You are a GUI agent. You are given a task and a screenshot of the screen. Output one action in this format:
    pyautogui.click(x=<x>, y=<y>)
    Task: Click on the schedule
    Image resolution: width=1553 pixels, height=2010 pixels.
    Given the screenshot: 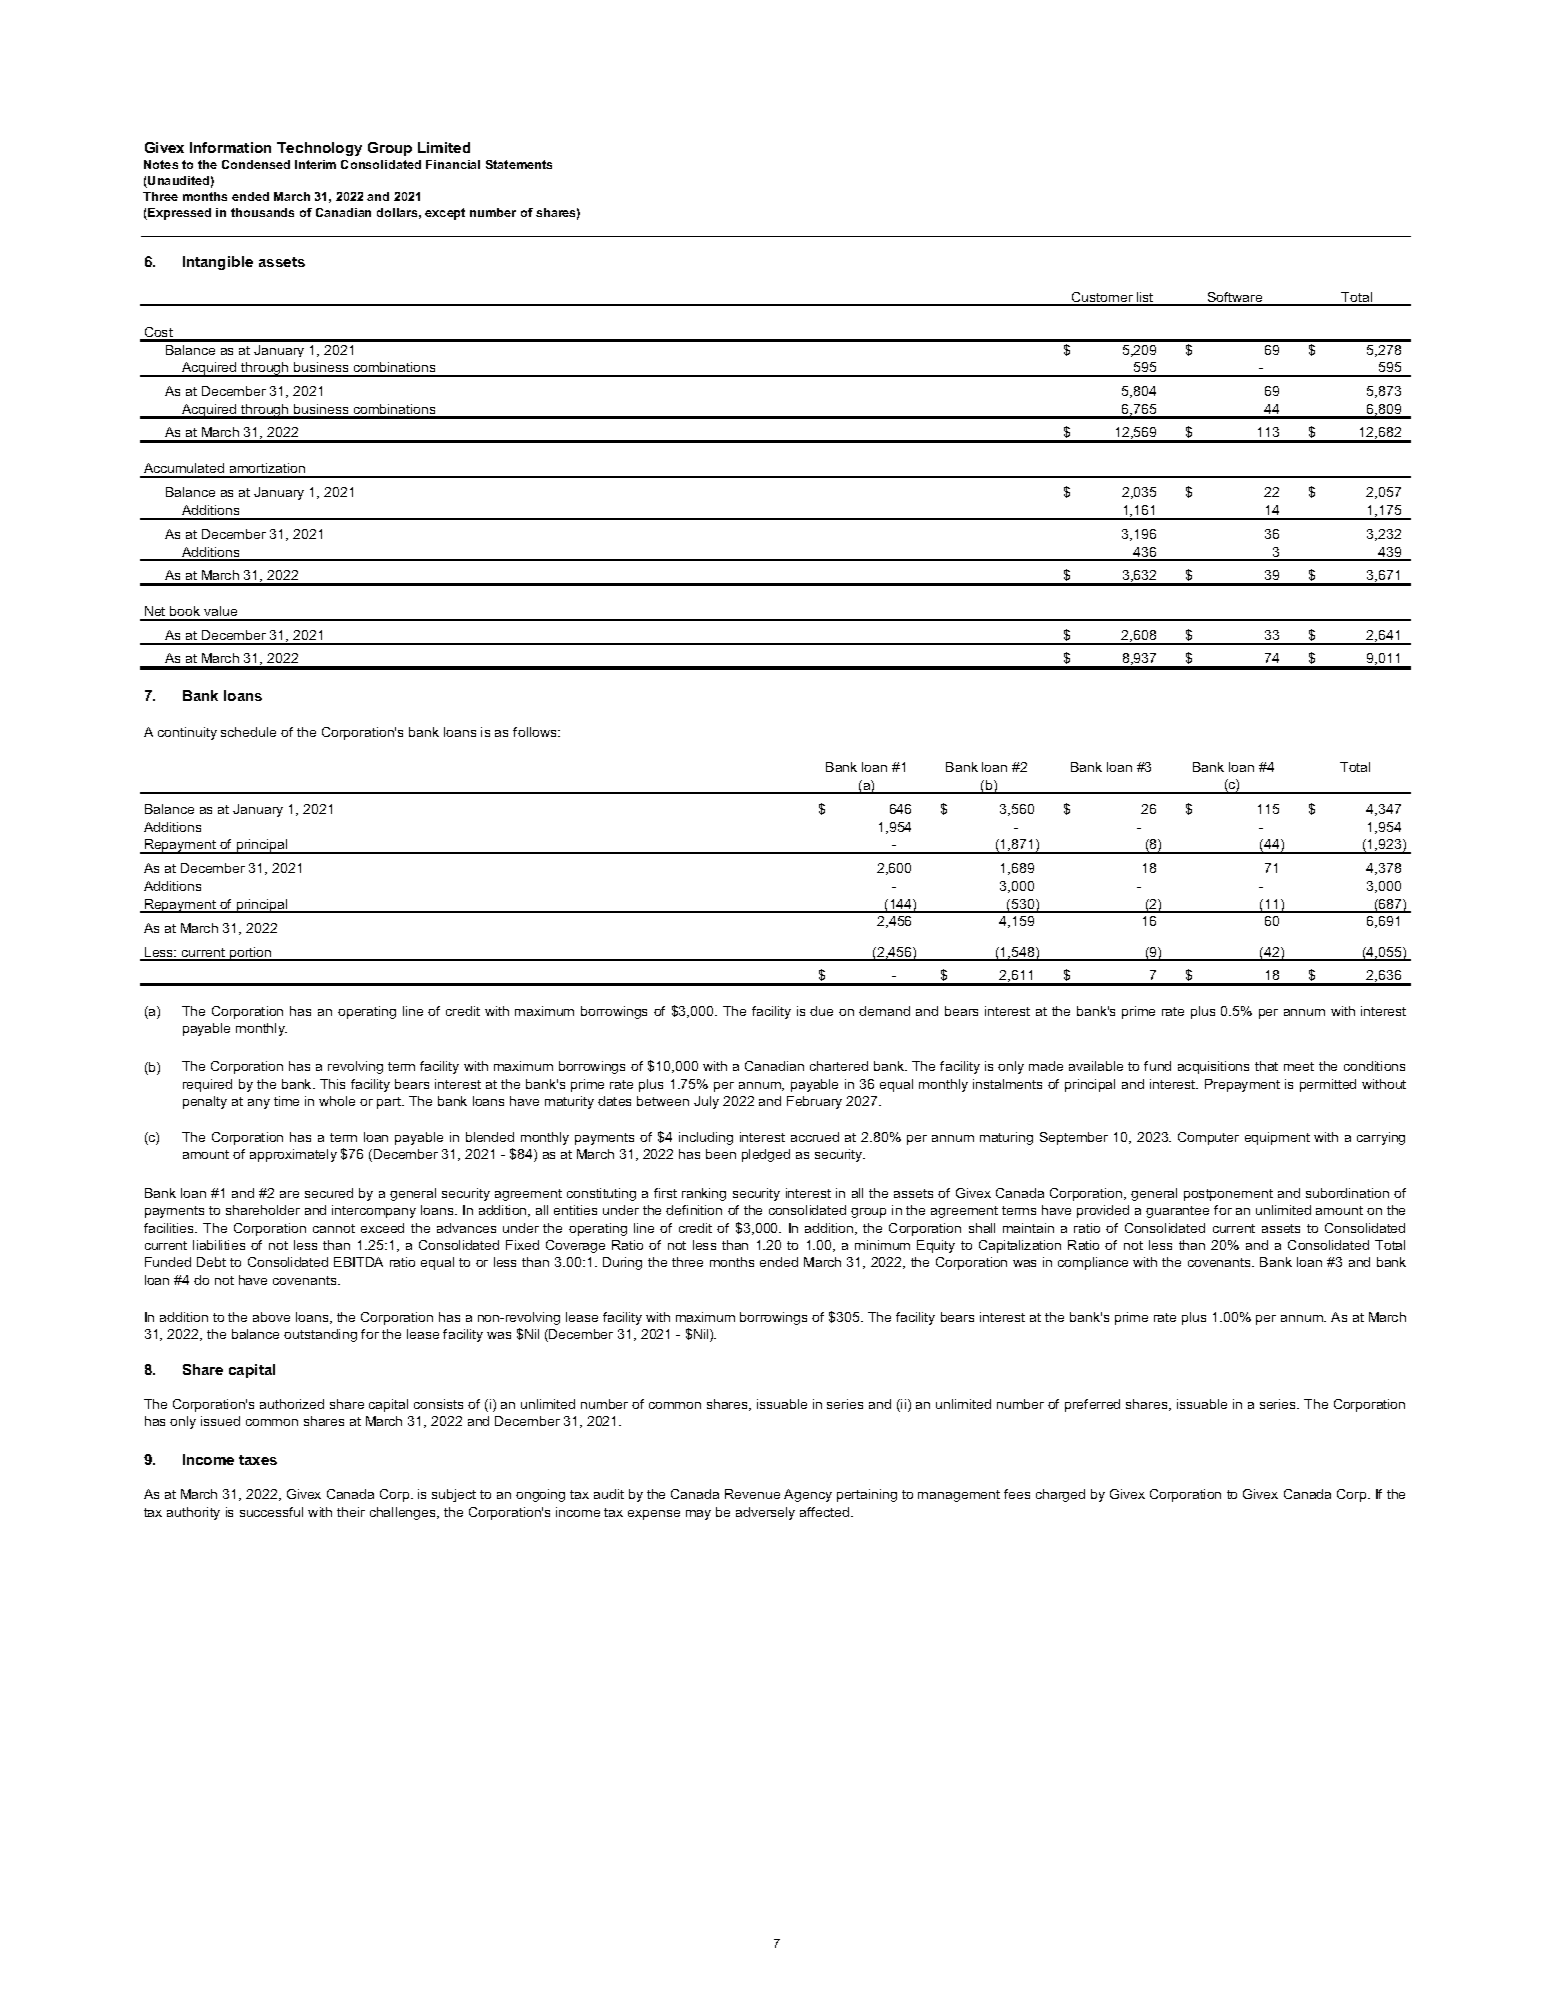 What is the action you would take?
    pyautogui.click(x=248, y=732)
